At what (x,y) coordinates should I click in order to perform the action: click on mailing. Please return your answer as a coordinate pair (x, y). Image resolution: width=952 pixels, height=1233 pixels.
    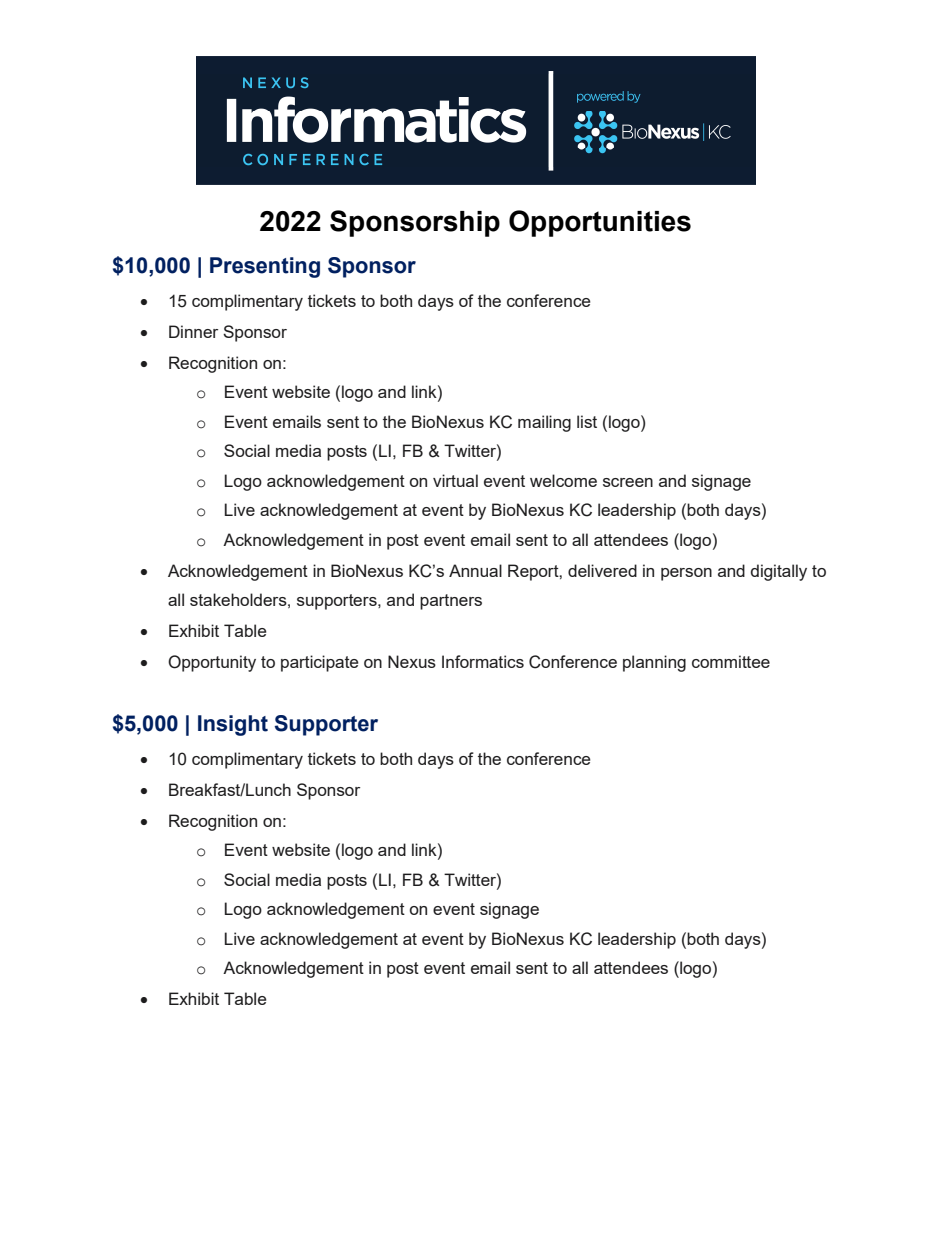
    Looking at the image, I should click on (544, 423).
